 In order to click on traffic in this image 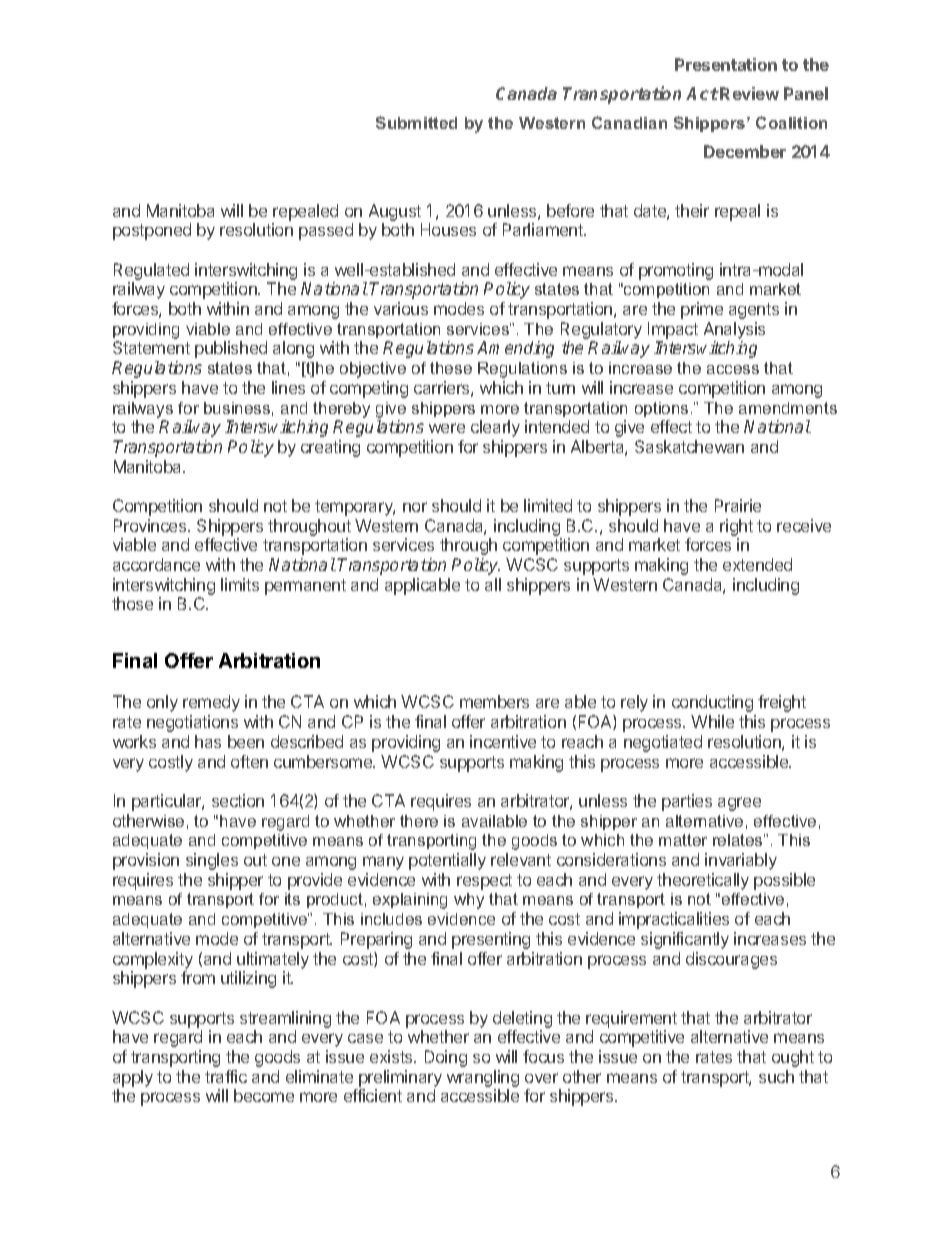, I will do `click(226, 1076)`.
